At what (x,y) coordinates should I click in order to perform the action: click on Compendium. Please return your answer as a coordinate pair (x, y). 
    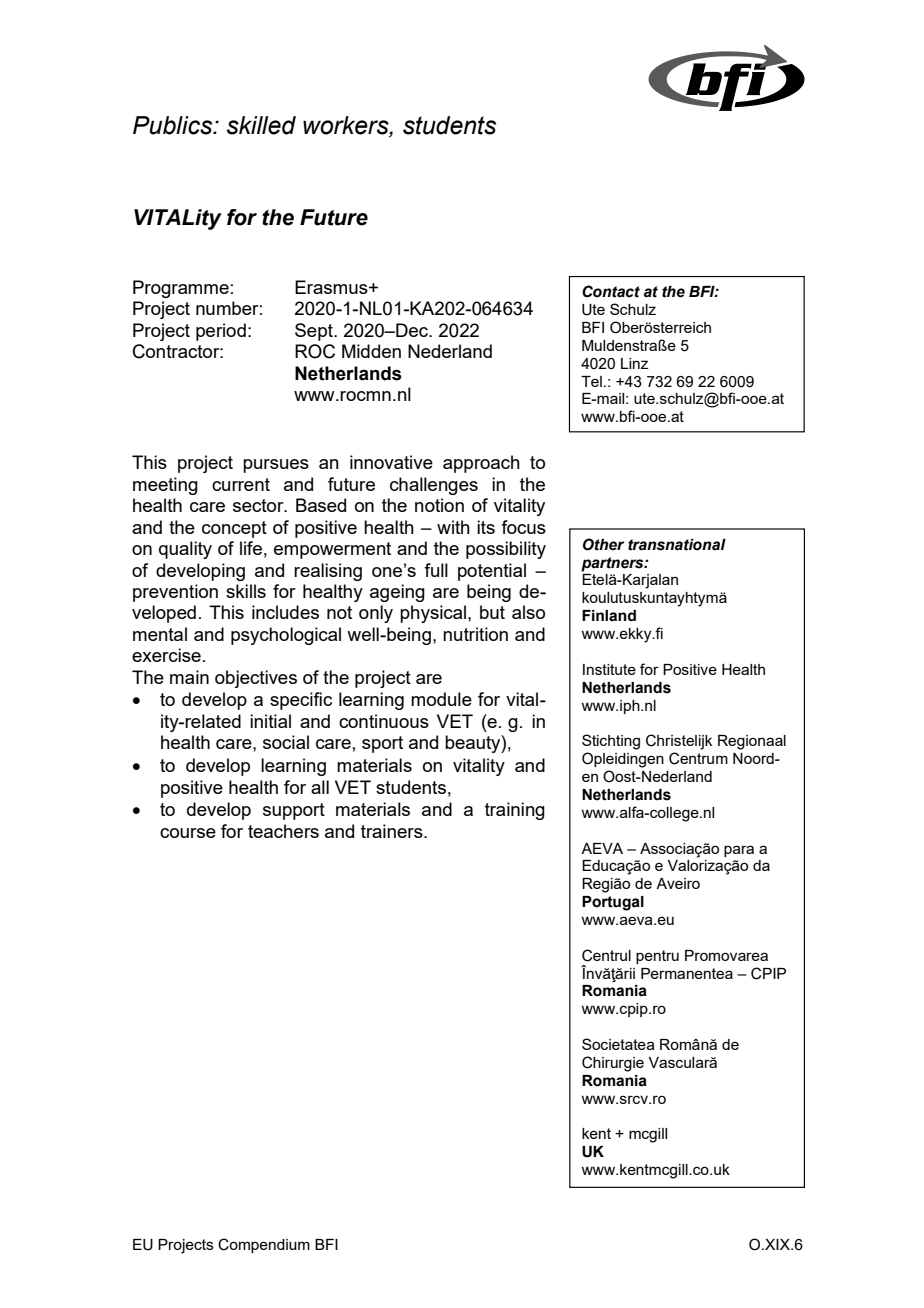
    Looking at the image, I should click on (264, 1245).
